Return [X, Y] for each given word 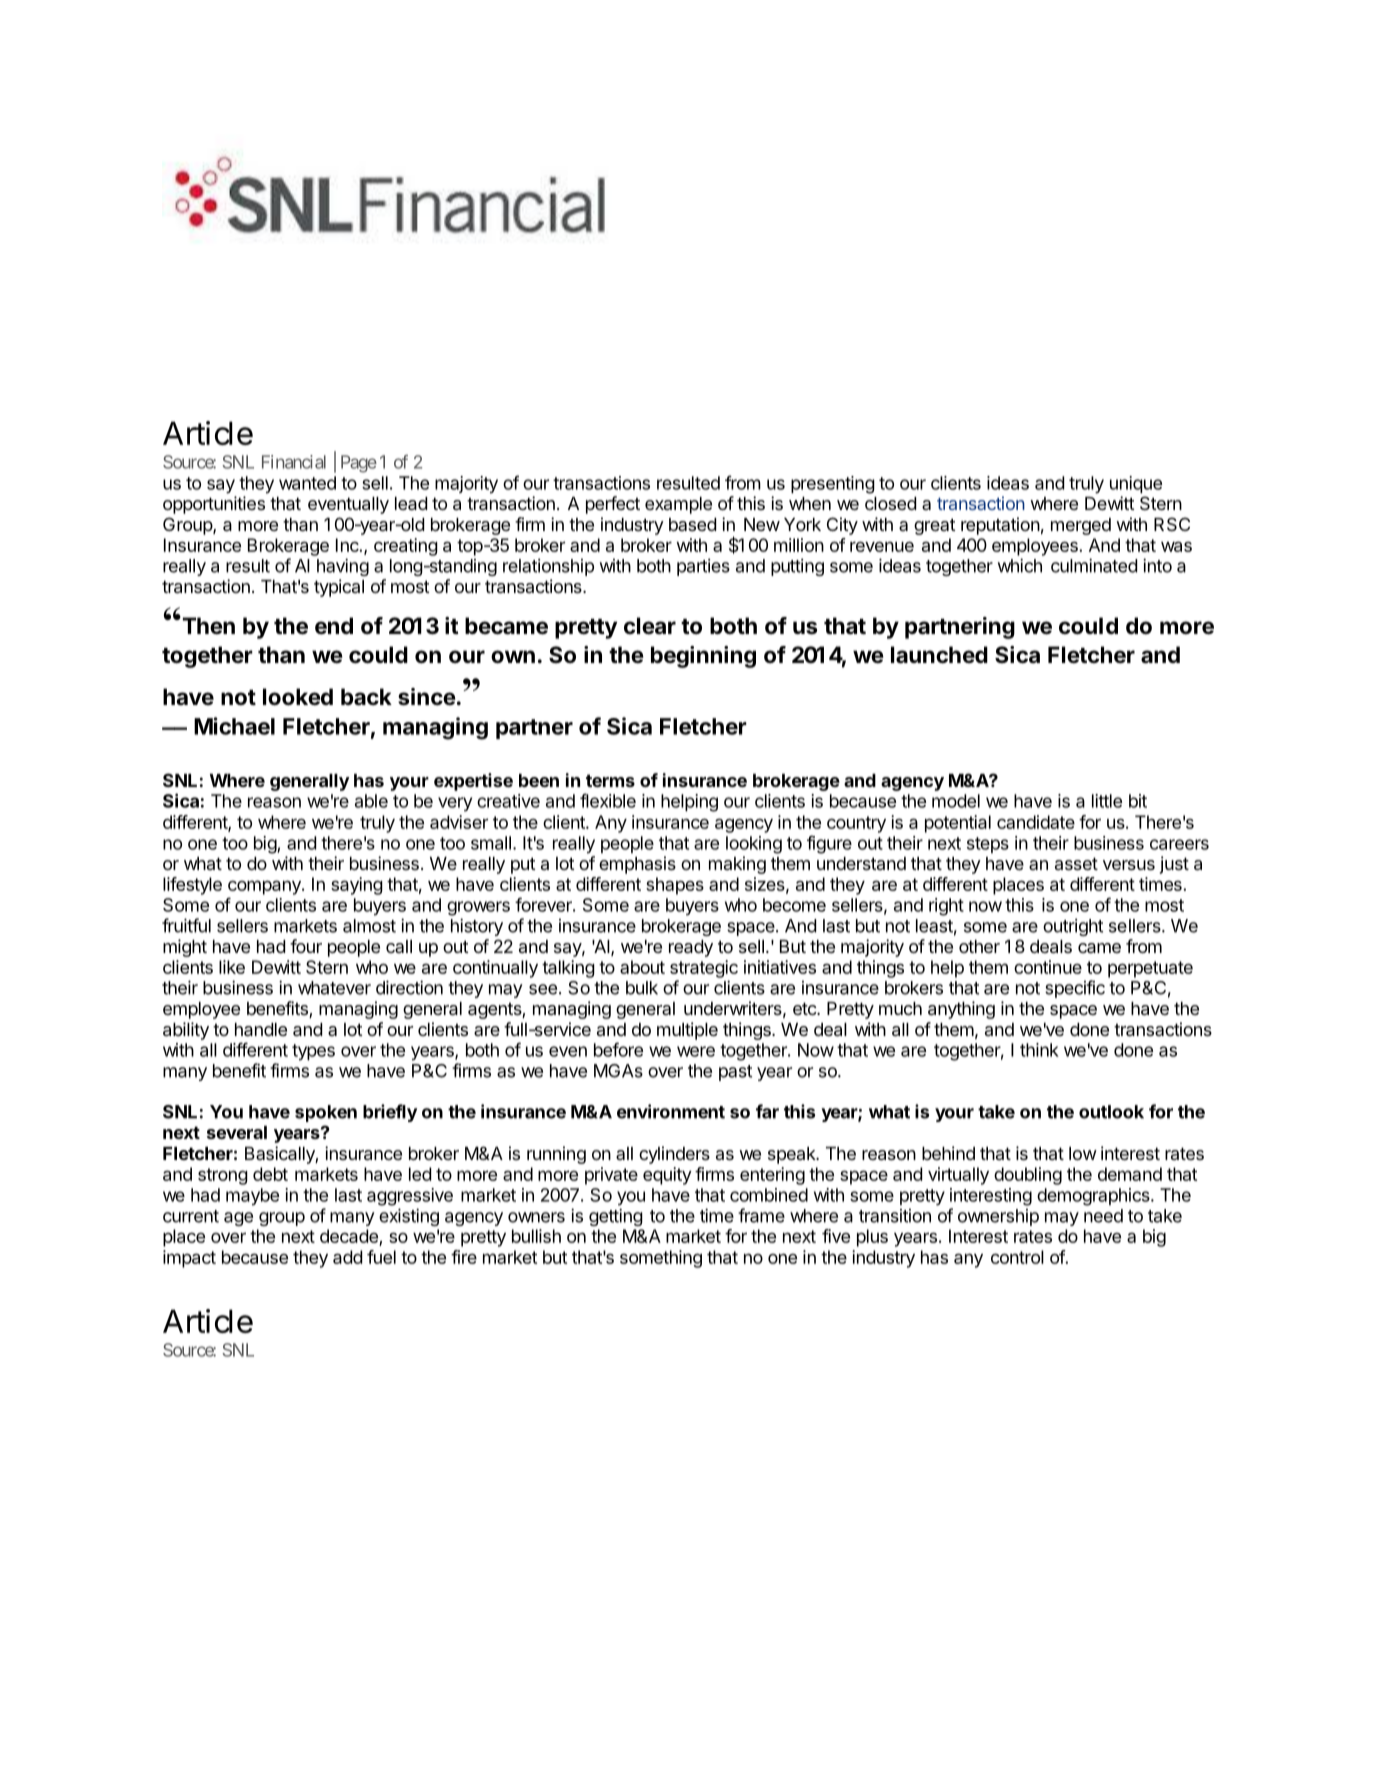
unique [1136, 484]
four [306, 946]
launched [939, 655]
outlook [1111, 1112]
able [371, 801]
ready [691, 948]
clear [650, 625]
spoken [326, 1113]
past [735, 1073]
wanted [307, 483]
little [1107, 801]
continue [1048, 967]
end [334, 626]
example [678, 505]
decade [350, 1237]
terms [610, 780]
